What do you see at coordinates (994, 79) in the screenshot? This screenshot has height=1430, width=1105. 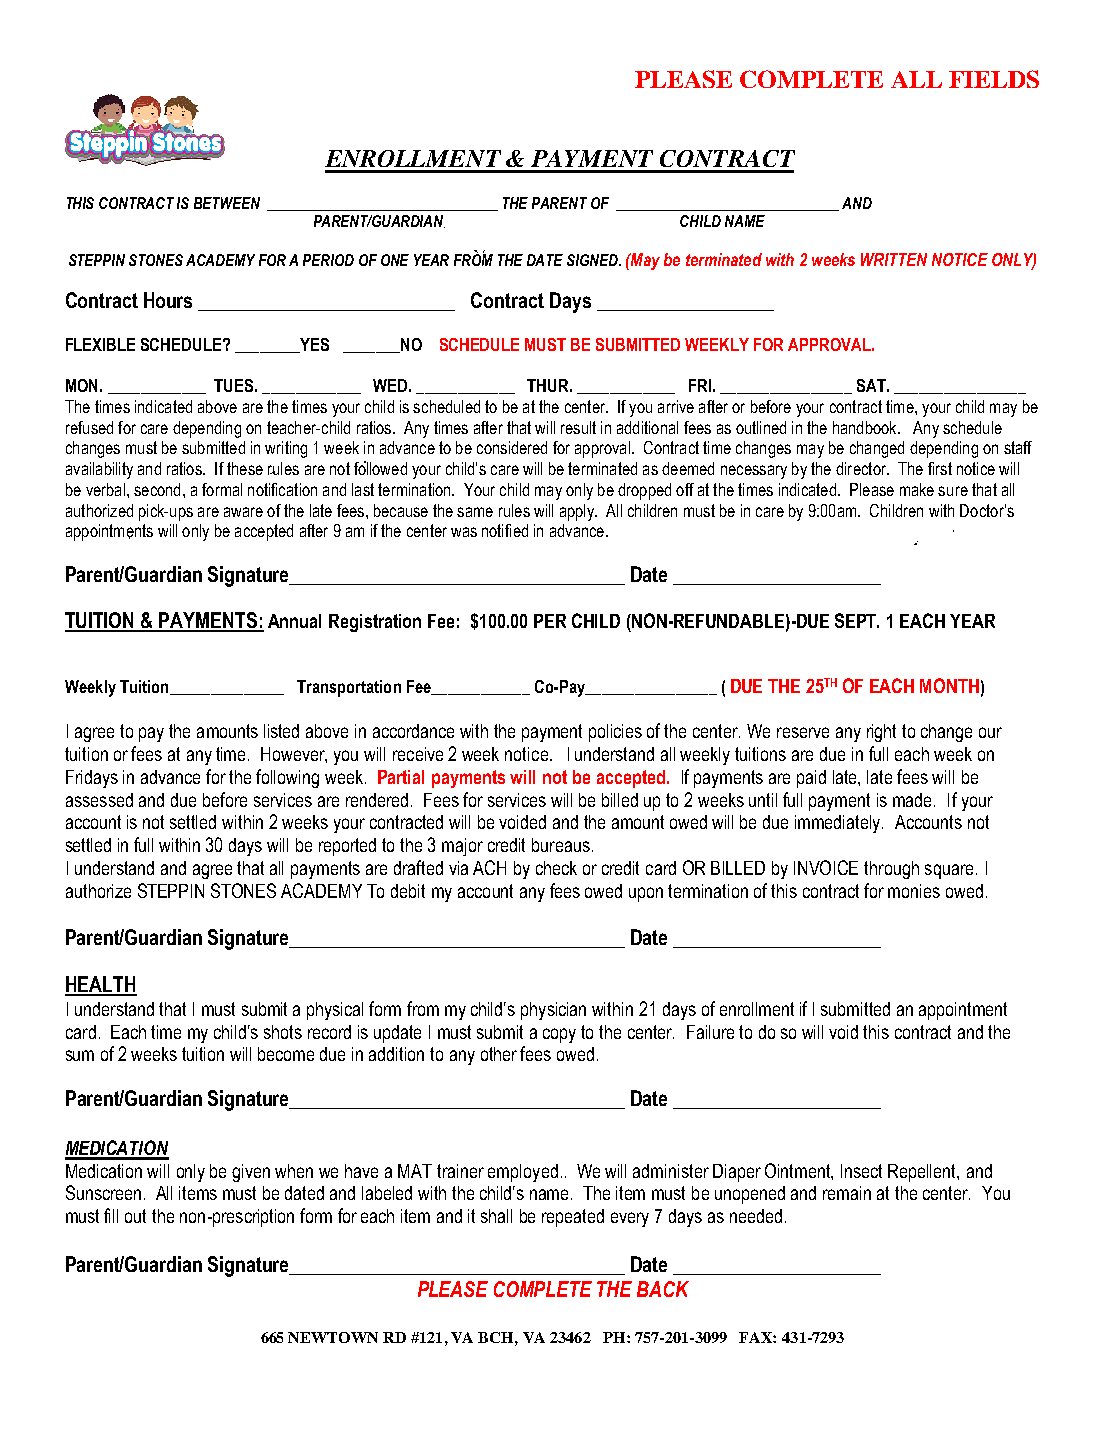 I see `FIELDS` at bounding box center [994, 79].
